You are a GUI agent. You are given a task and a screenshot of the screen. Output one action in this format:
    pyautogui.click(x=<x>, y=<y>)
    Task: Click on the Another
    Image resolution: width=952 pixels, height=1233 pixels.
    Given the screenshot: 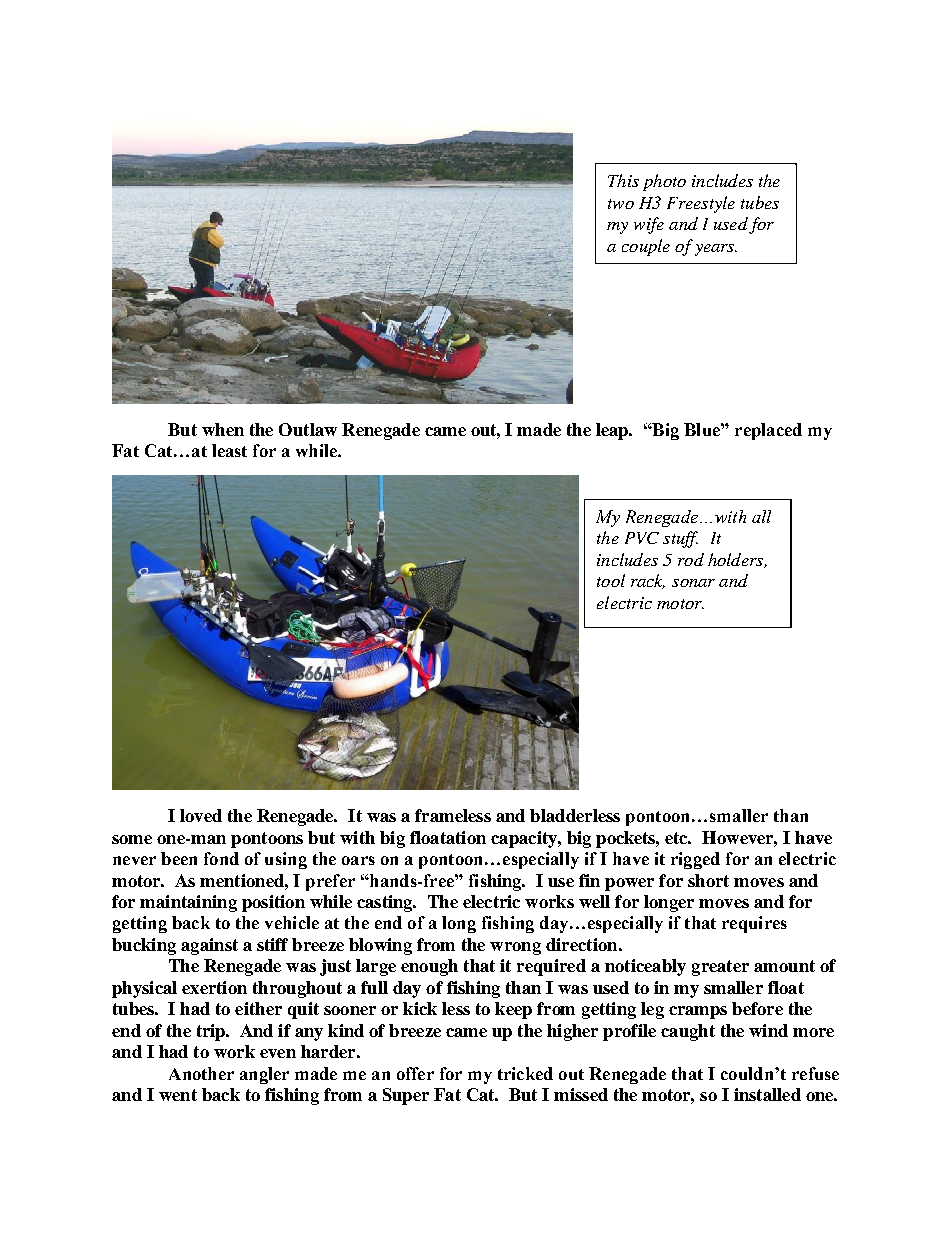 What is the action you would take?
    pyautogui.click(x=201, y=1073)
